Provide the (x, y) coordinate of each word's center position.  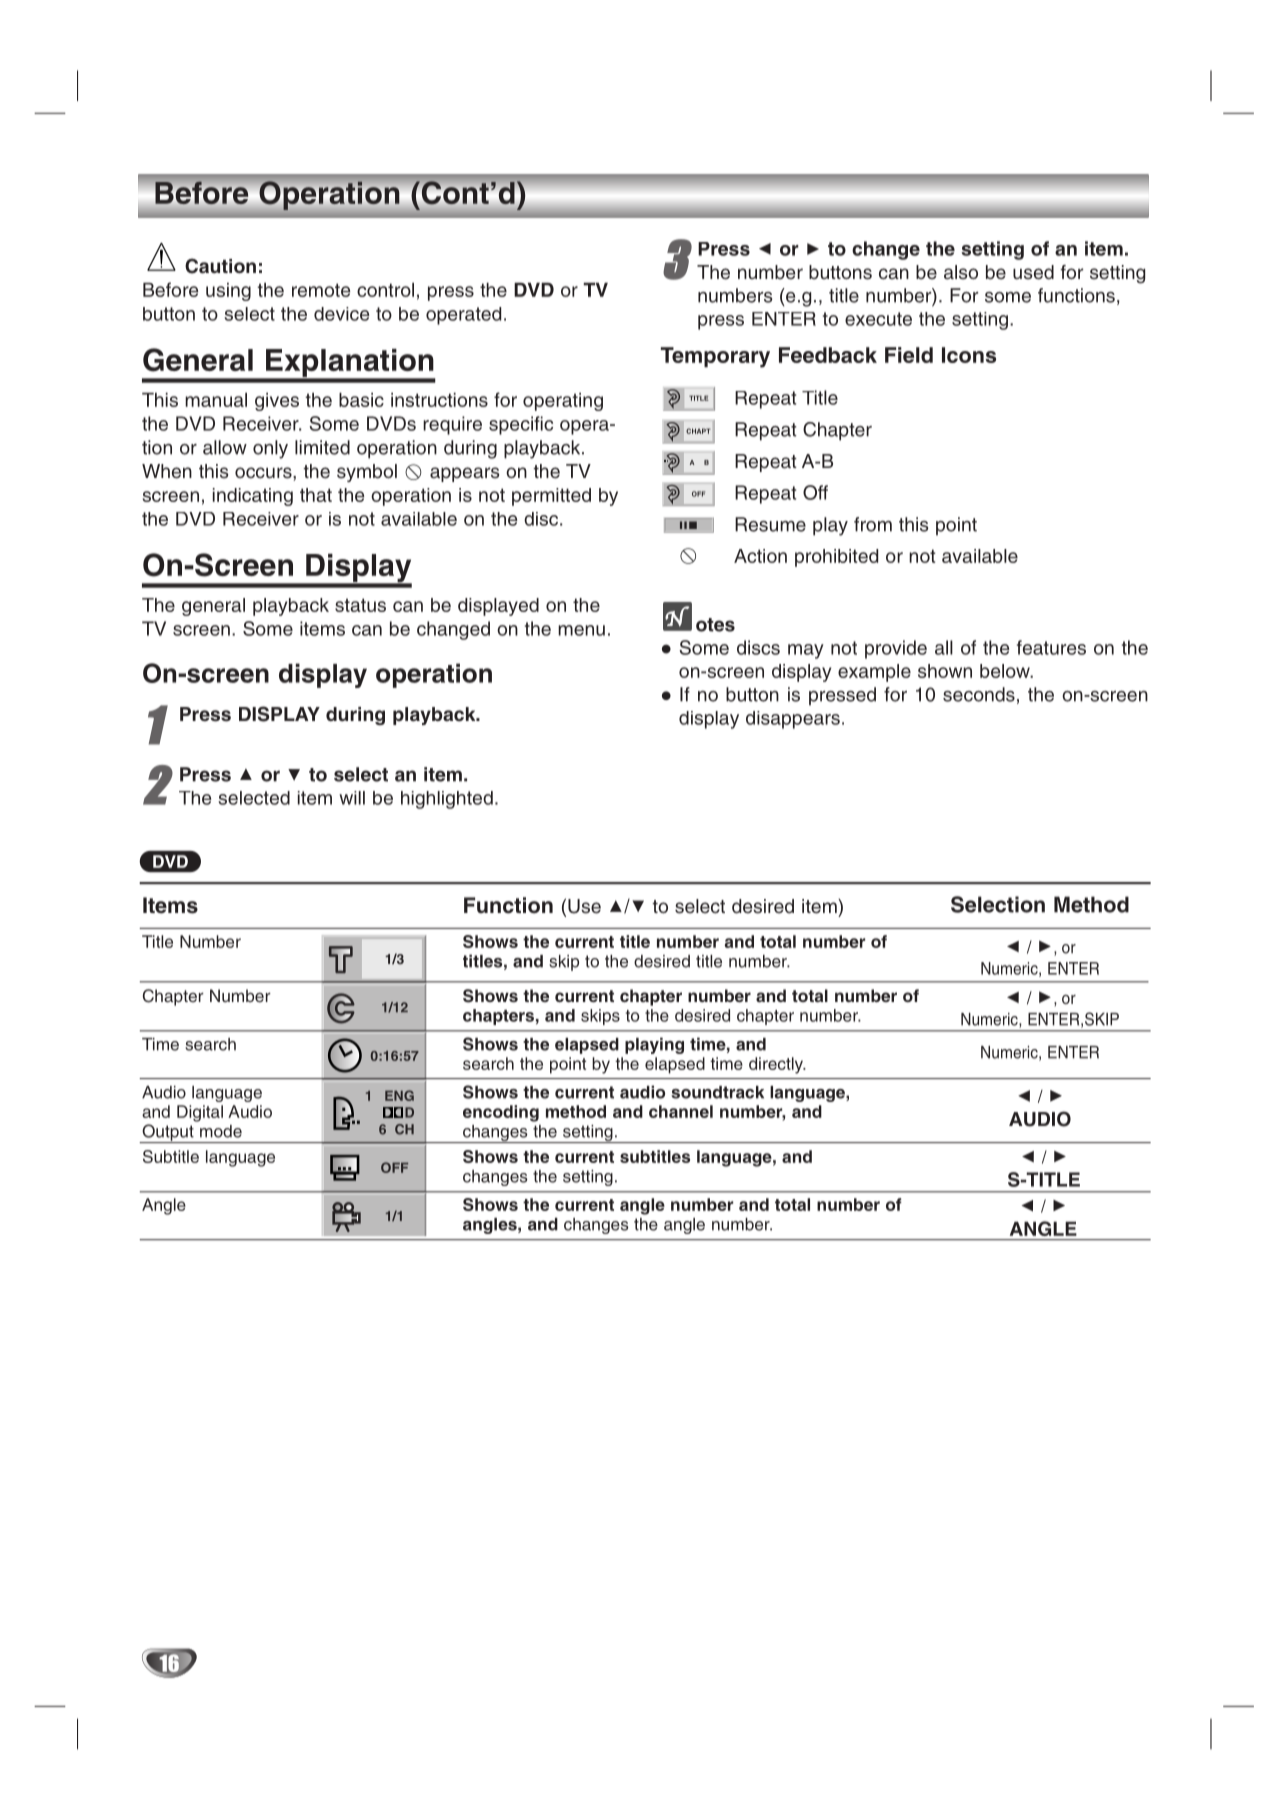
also (961, 272)
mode (221, 1131)
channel (681, 1111)
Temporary (715, 357)
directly (777, 1065)
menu (581, 630)
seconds (979, 694)
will (352, 798)
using (228, 292)
